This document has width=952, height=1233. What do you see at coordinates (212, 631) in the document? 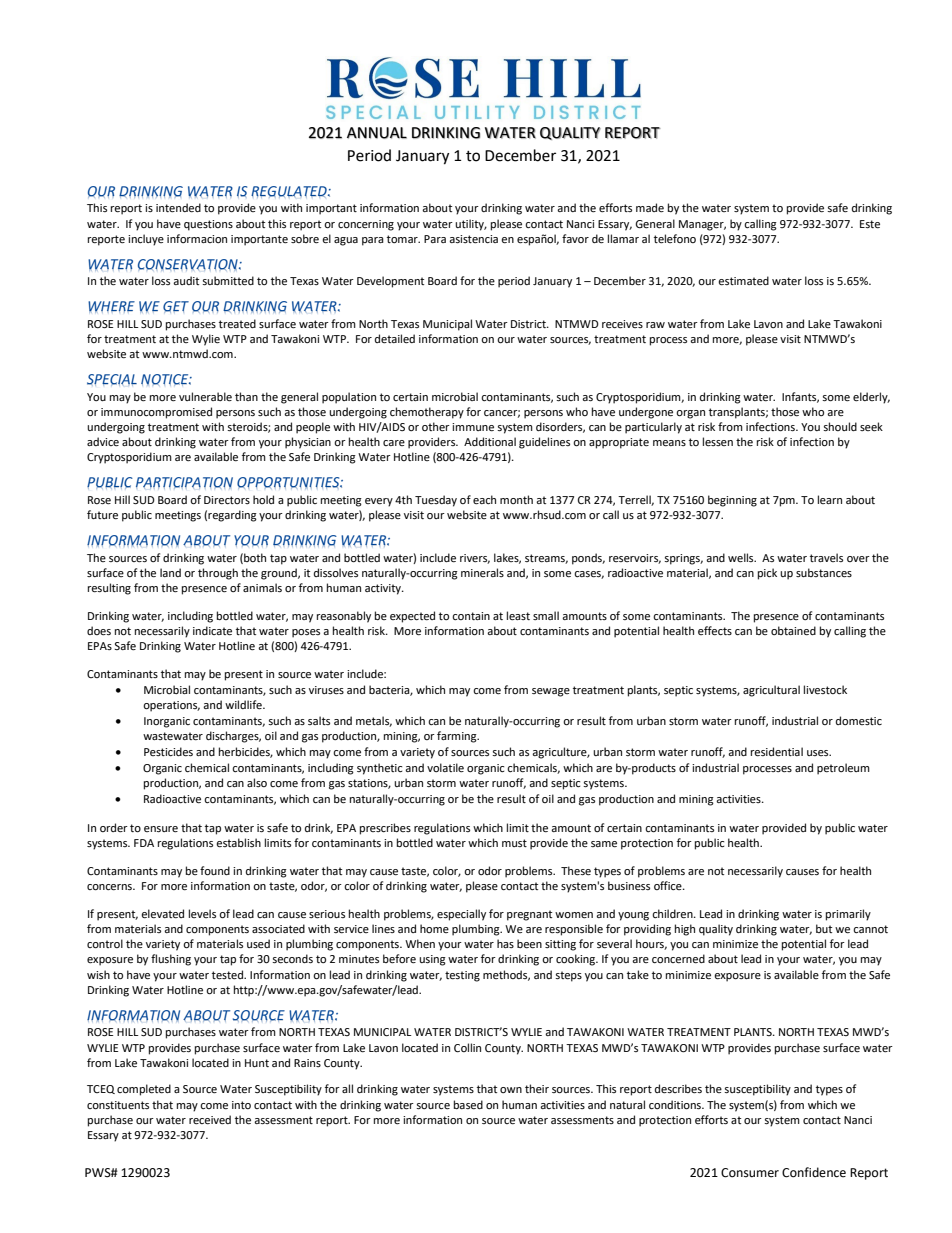
I see `indicate` at bounding box center [212, 631].
